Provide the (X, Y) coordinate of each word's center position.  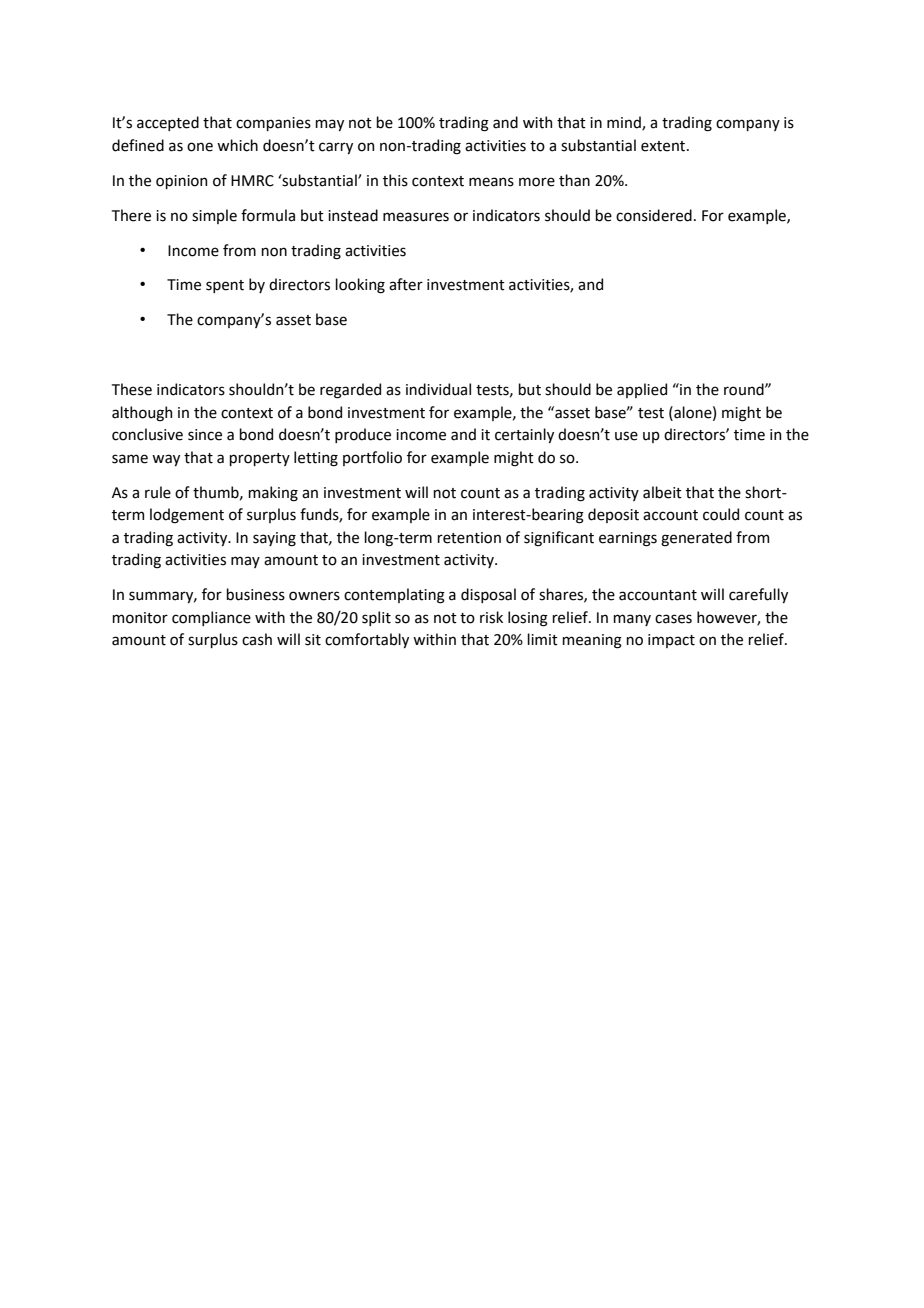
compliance (211, 618)
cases (673, 619)
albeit (662, 492)
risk (491, 617)
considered (654, 215)
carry (336, 148)
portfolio (372, 458)
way (166, 460)
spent (225, 286)
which (237, 145)
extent (664, 146)
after (406, 284)
